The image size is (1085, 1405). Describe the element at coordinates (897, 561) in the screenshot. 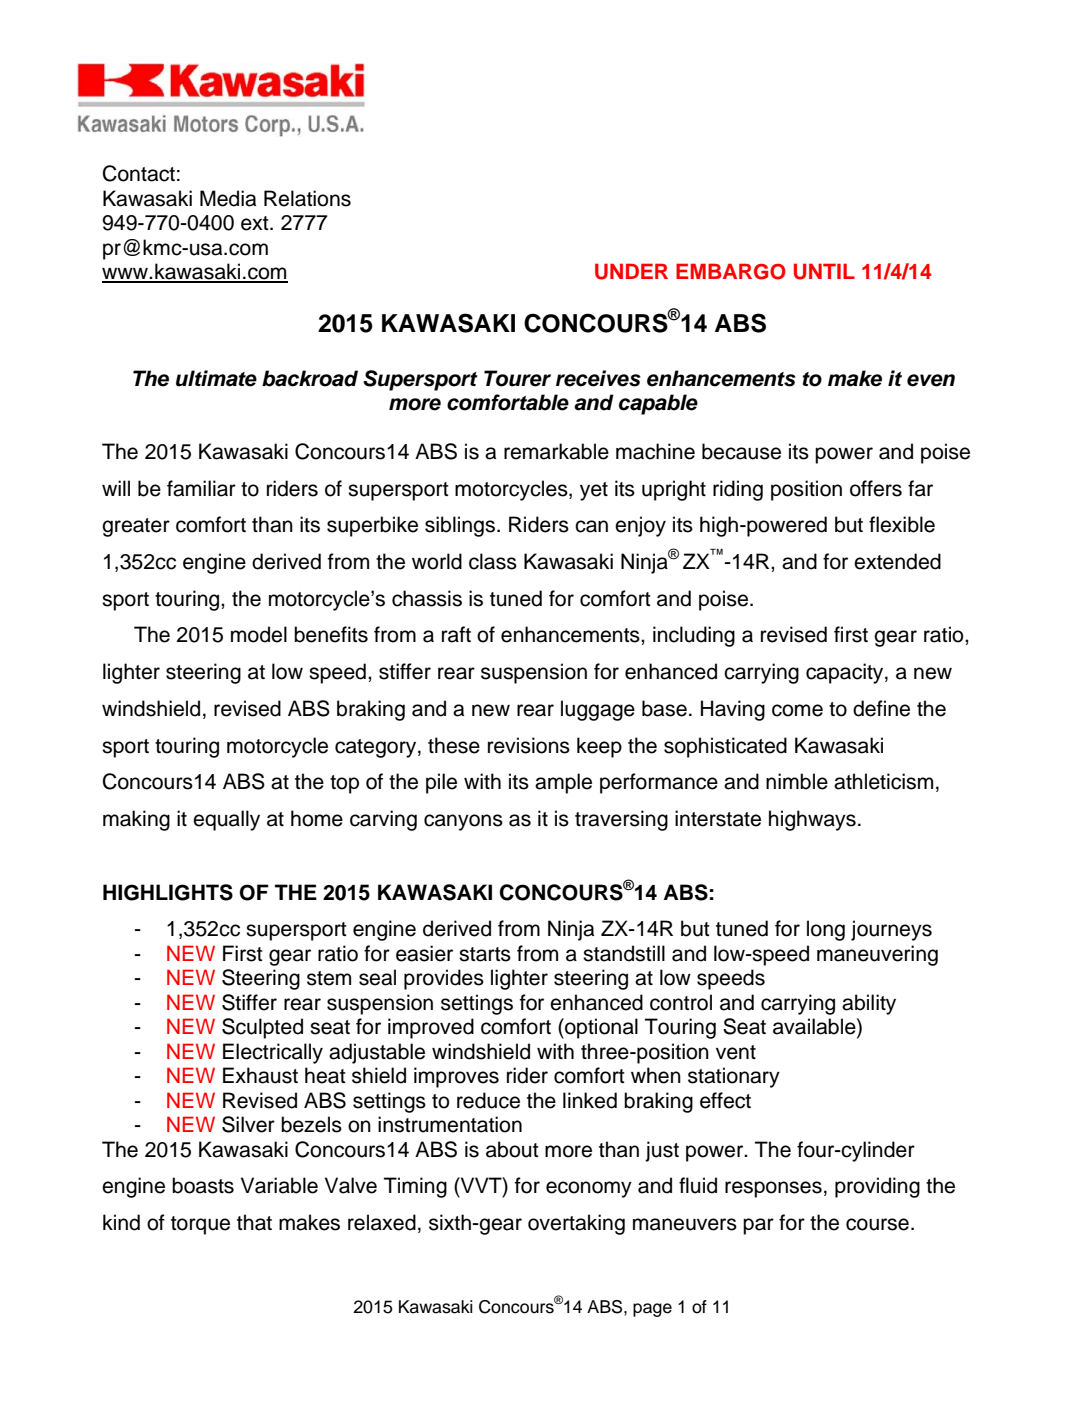

I see `extended` at that location.
